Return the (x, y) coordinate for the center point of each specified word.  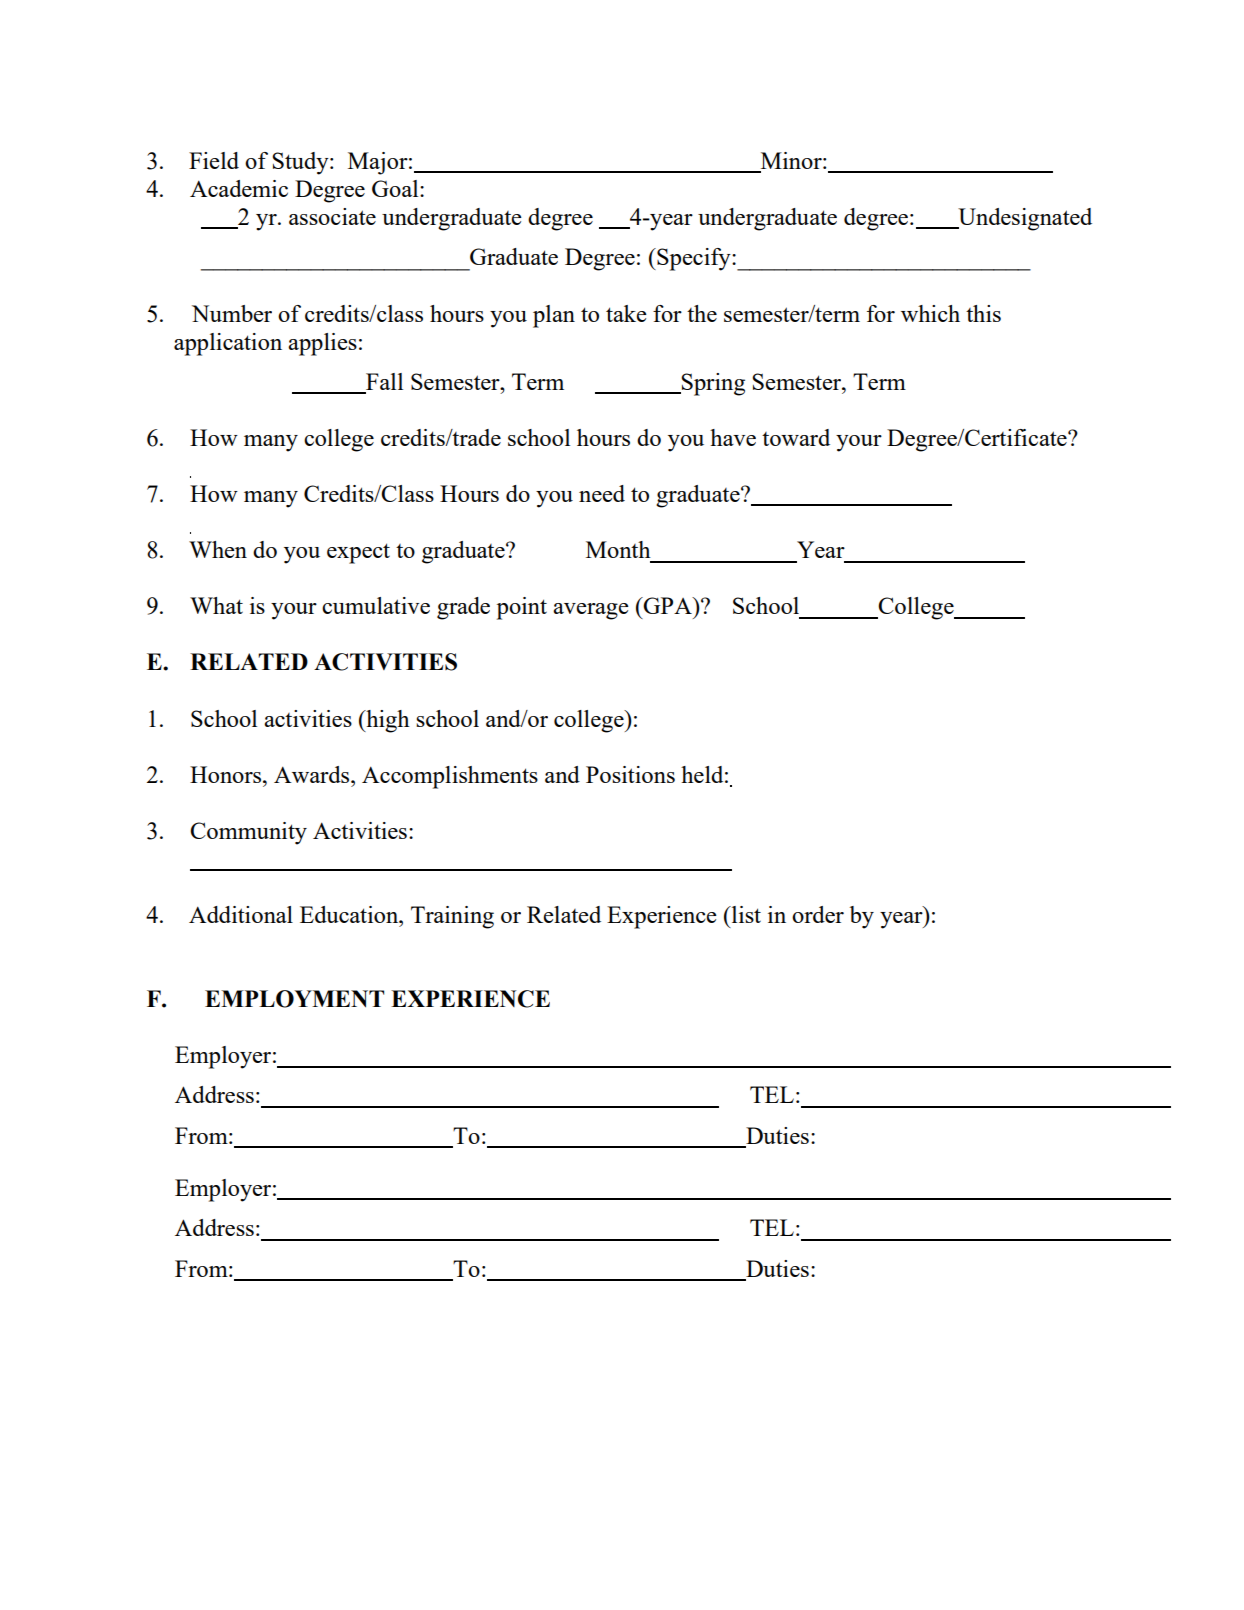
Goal (396, 188)
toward (796, 437)
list (745, 914)
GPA (668, 605)
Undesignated (1024, 219)
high (387, 721)
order (818, 914)
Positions (630, 774)
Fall (383, 383)
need (602, 493)
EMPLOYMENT (294, 999)
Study (301, 163)
